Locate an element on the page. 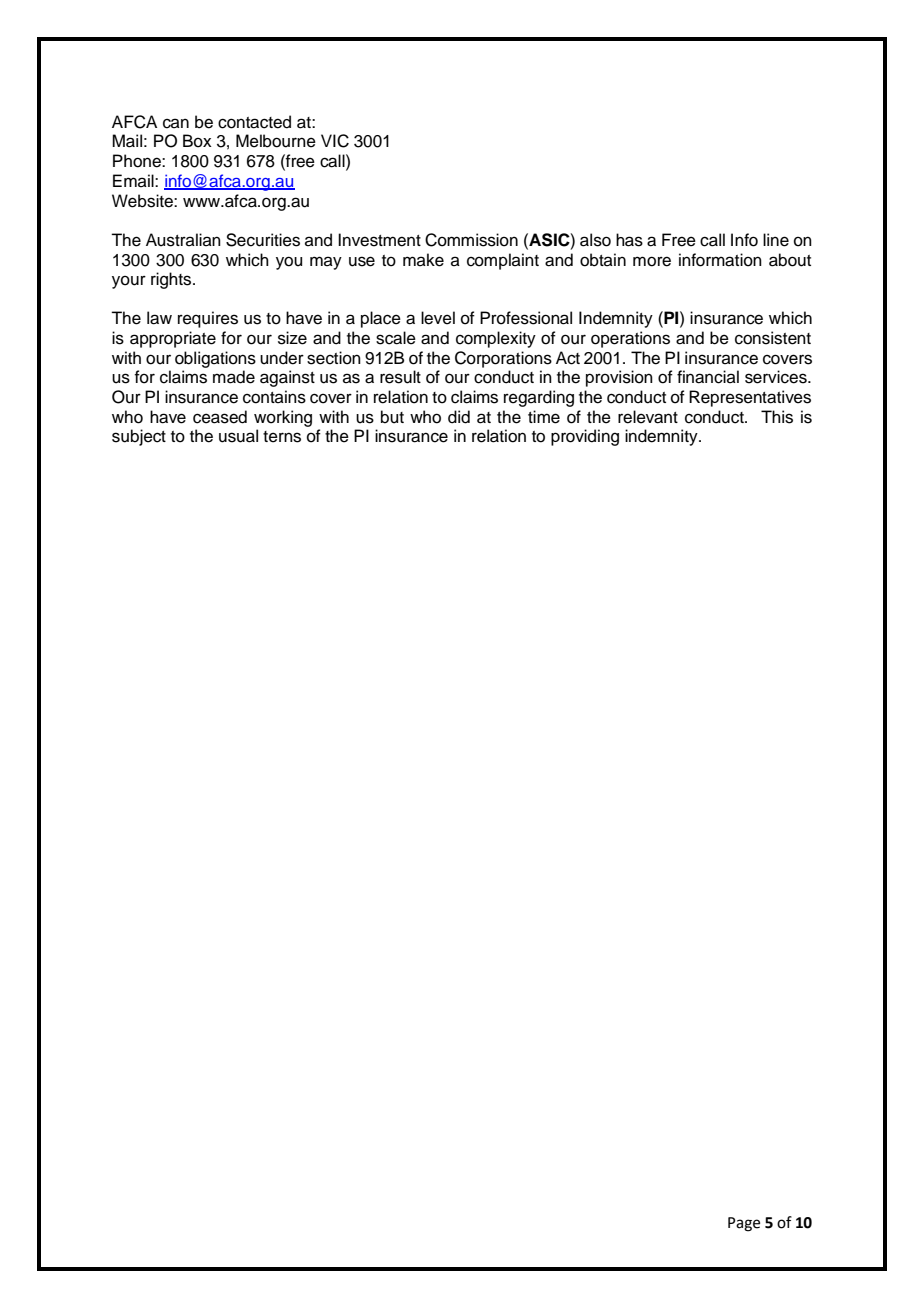 The height and width of the page is (1308, 924). usual is located at coordinates (238, 436).
